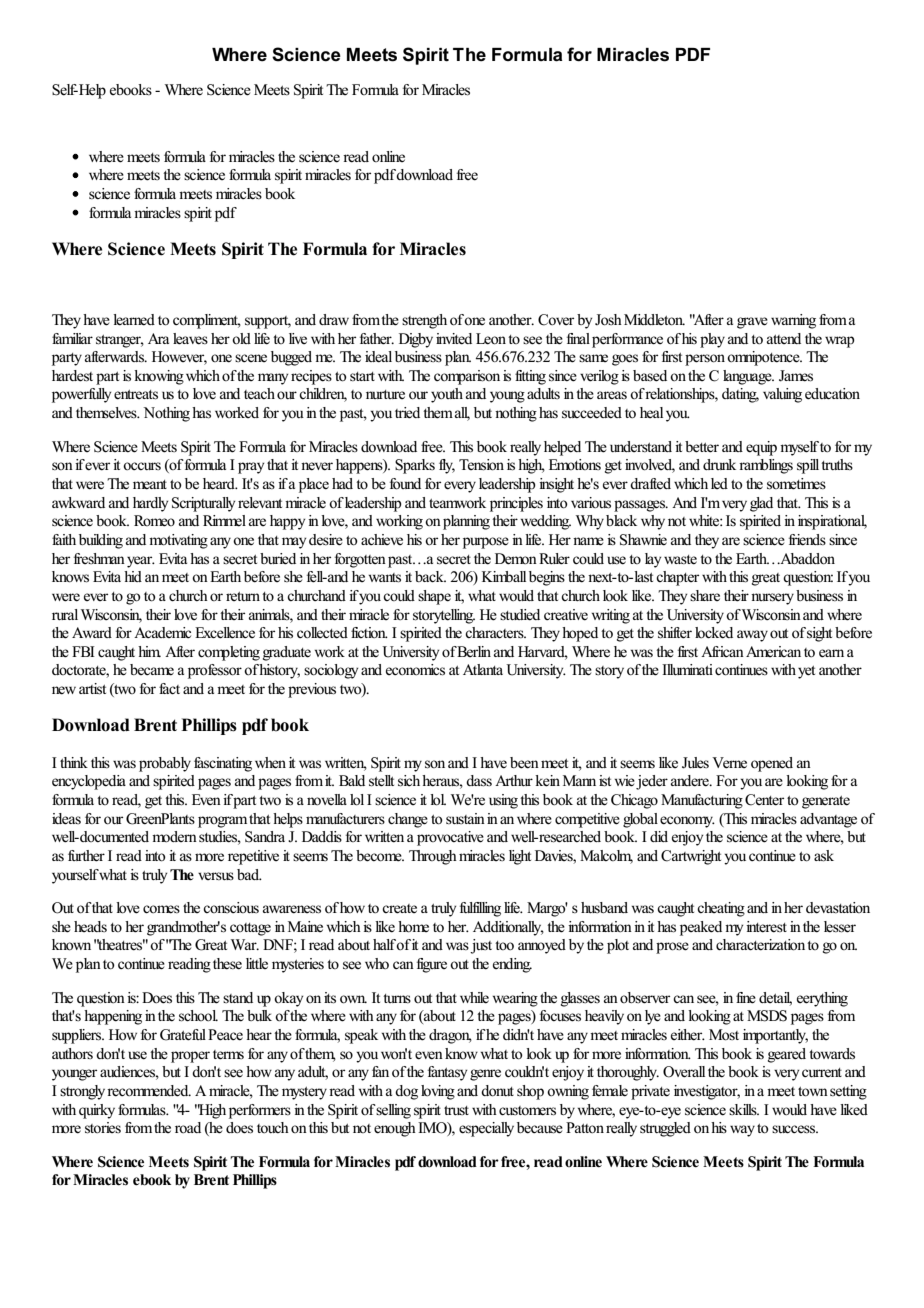 The width and height of the screenshot is (924, 1308). I want to click on invited, so click(454, 339).
